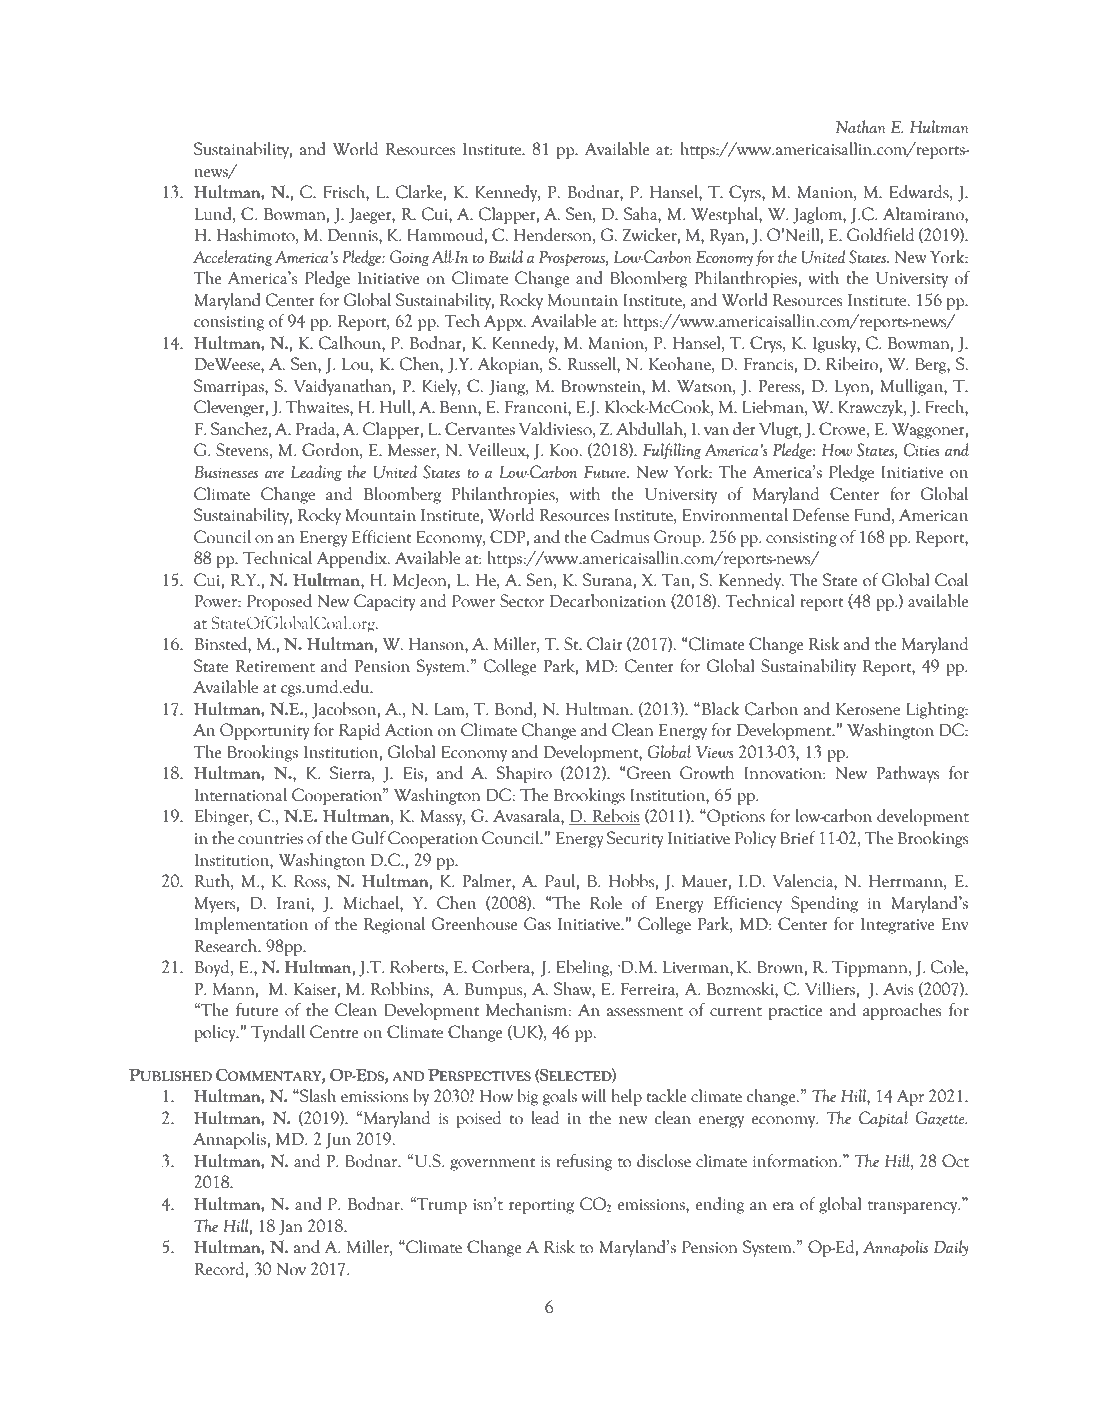 The height and width of the document is (1421, 1098). Describe the element at coordinates (922, 450) in the document. I see `Cities` at that location.
